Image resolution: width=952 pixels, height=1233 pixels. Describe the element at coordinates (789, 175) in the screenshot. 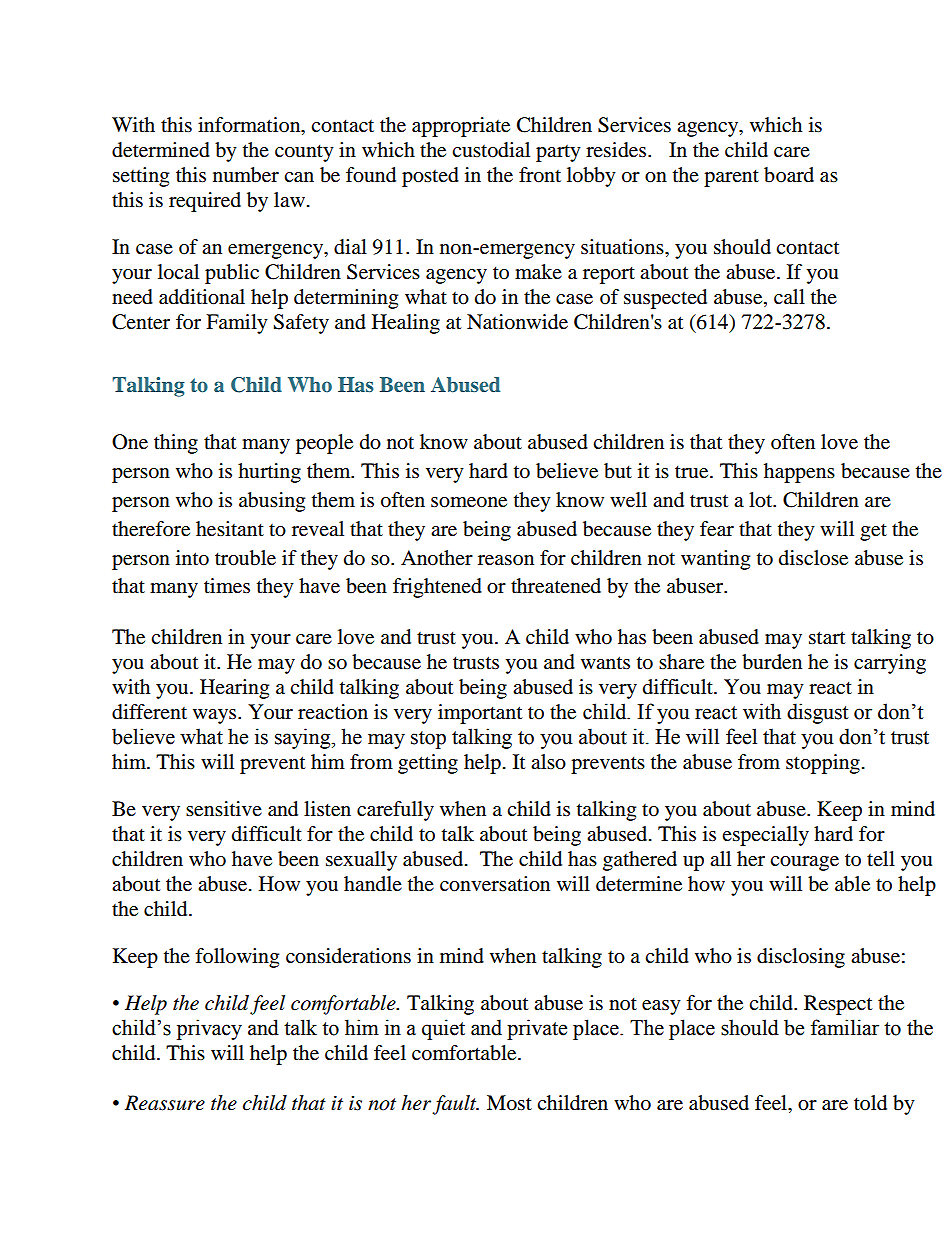

I see `board` at that location.
